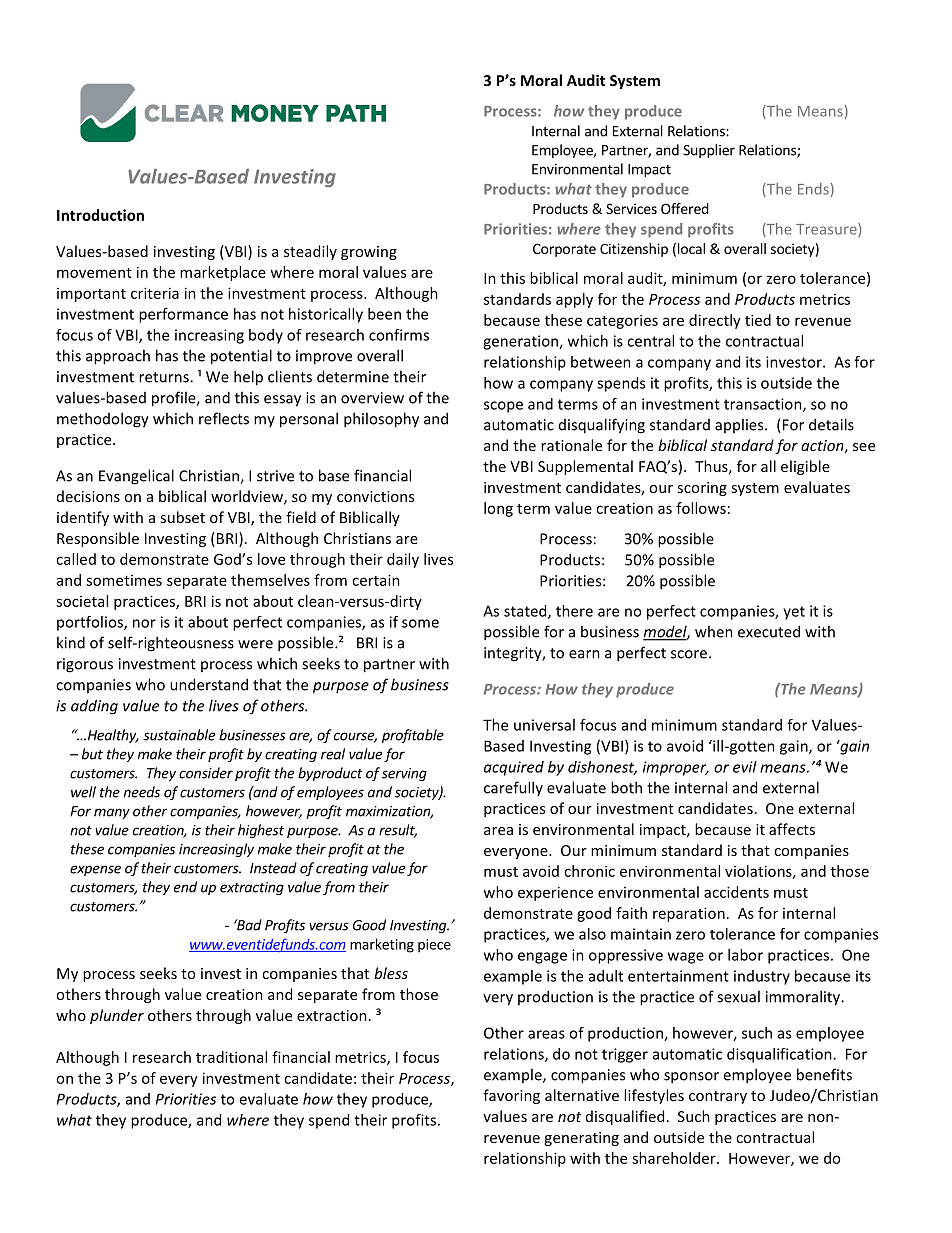  I want to click on nor, so click(144, 623).
